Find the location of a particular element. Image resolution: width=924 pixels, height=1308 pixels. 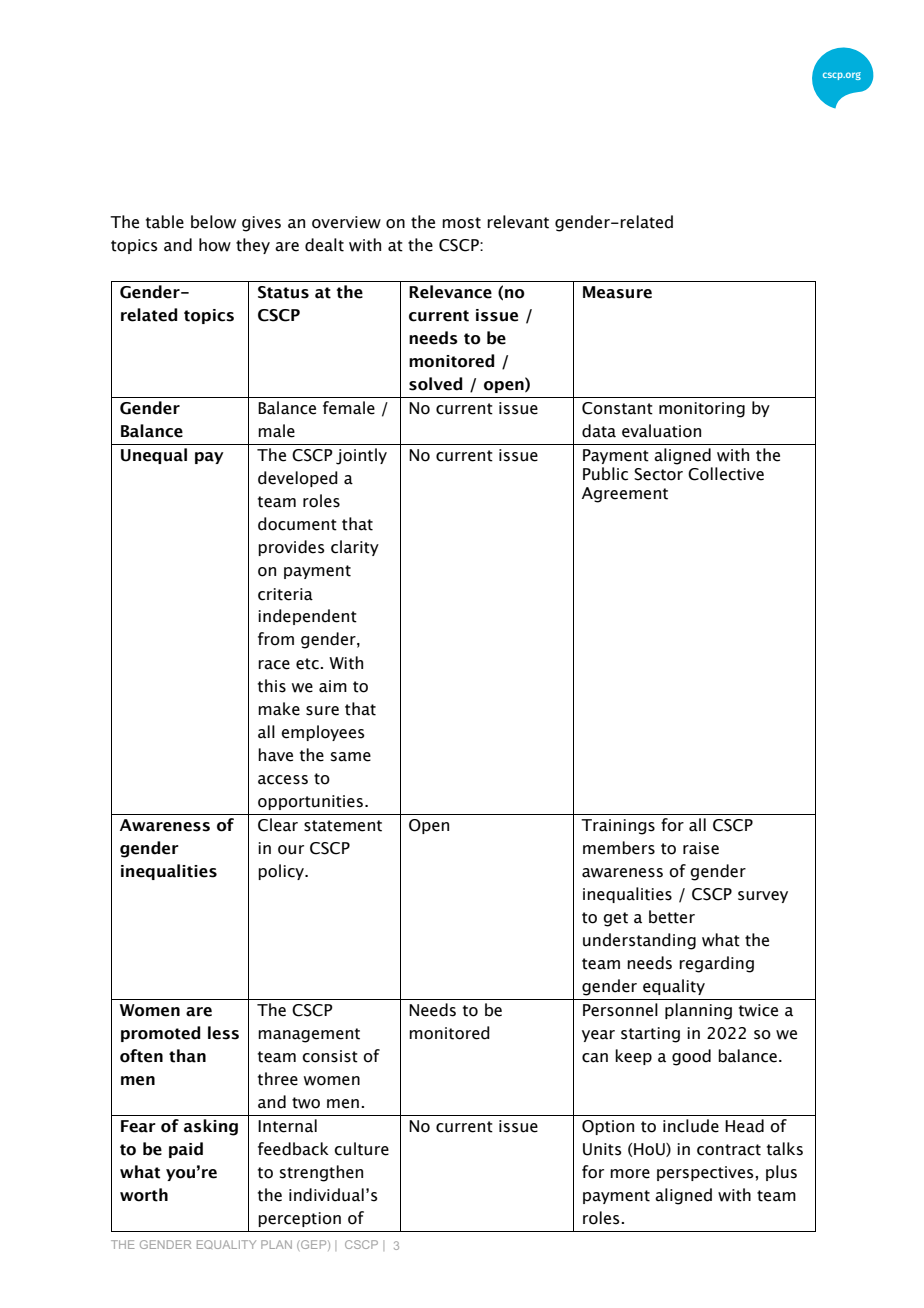

worth is located at coordinates (144, 1195).
